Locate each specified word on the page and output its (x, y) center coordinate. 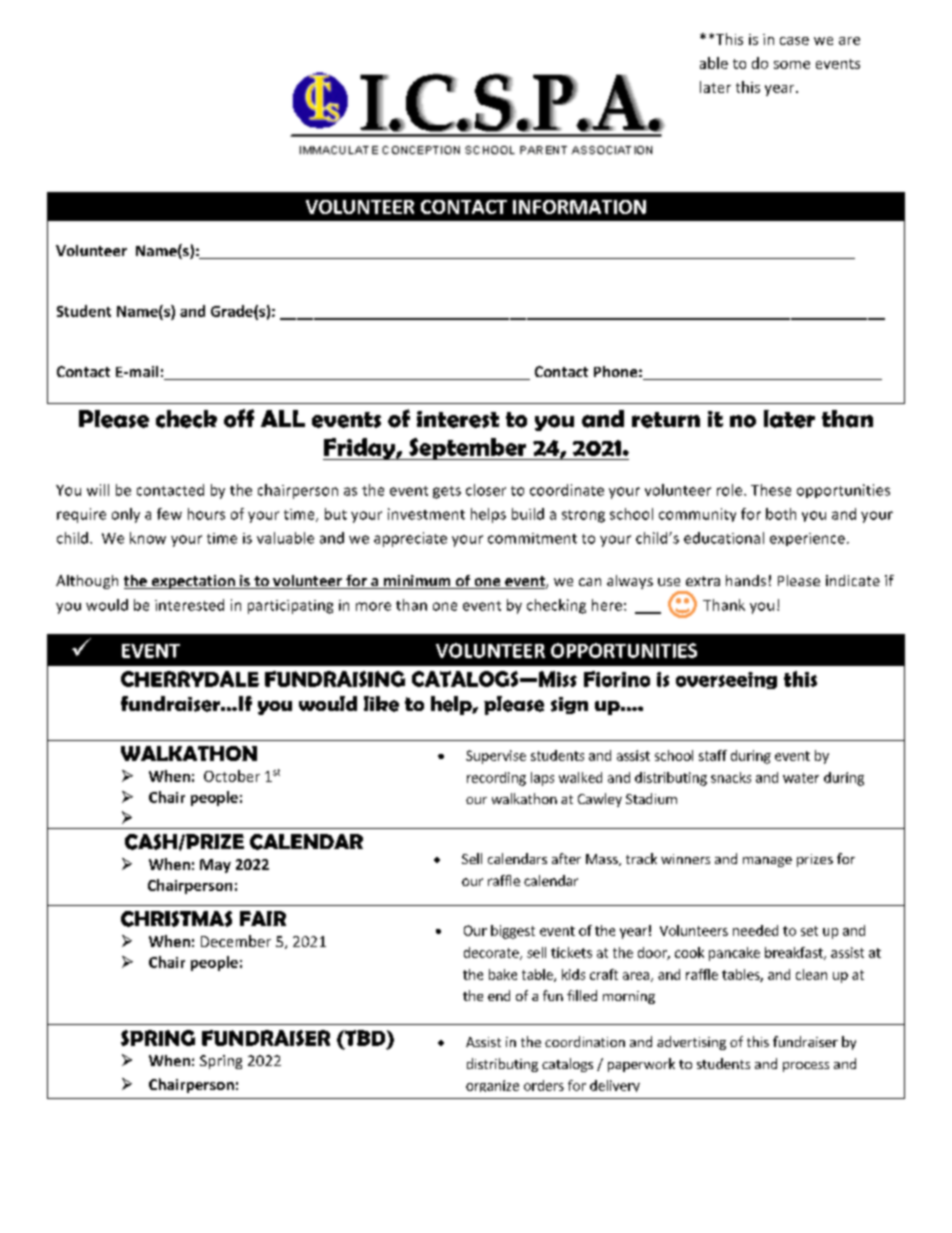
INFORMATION (579, 207)
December (236, 941)
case (794, 41)
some (792, 65)
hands (746, 580)
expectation (193, 582)
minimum (417, 582)
